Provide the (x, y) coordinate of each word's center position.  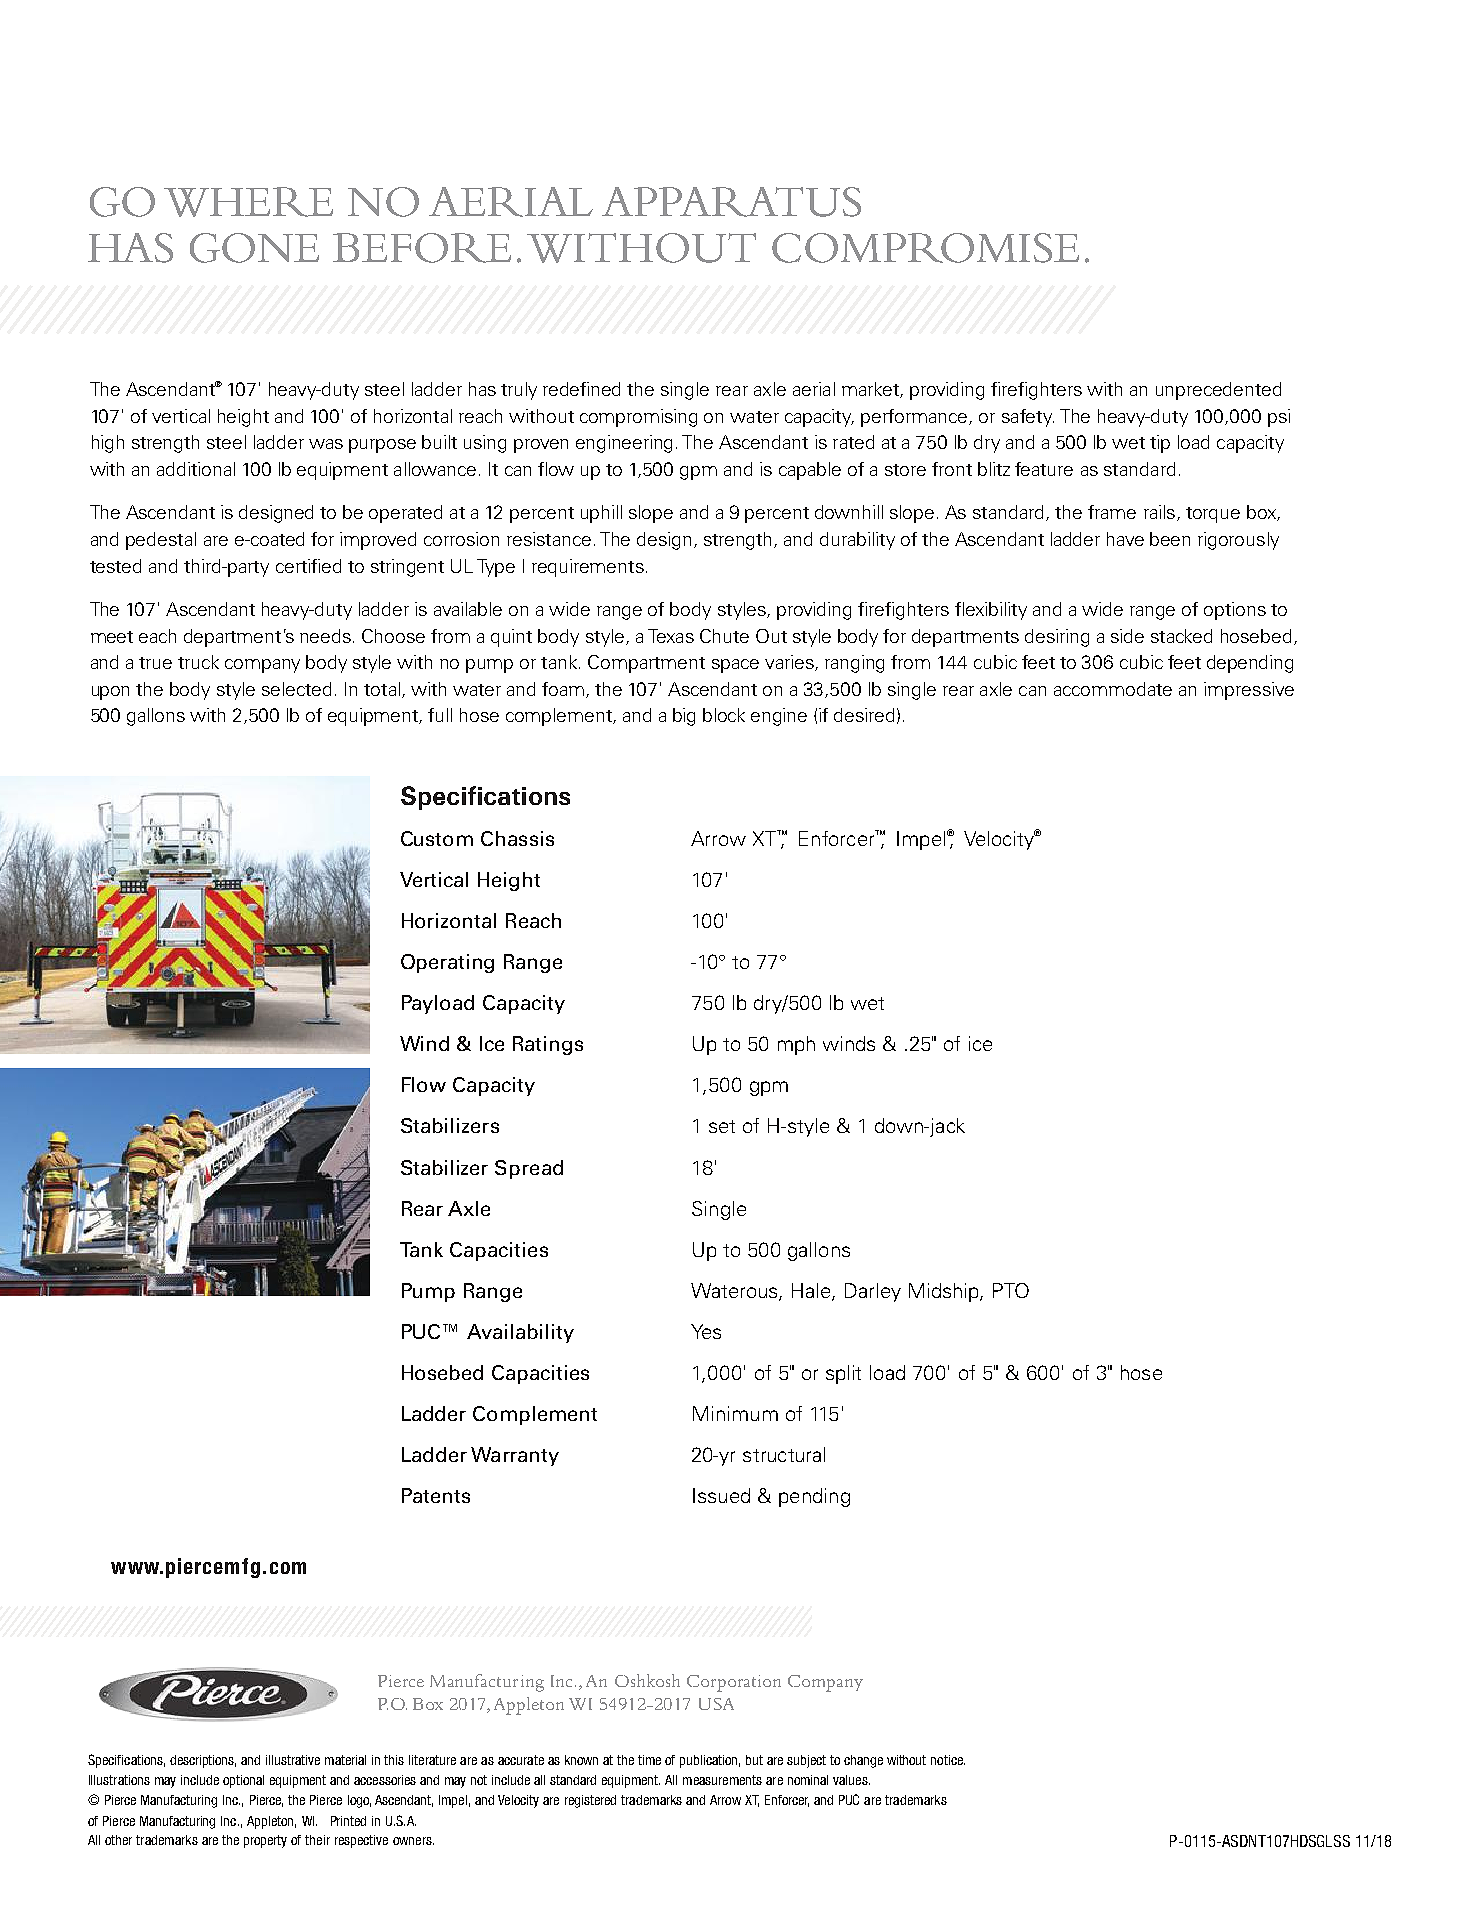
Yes (706, 1331)
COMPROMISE (925, 248)
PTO (1011, 1290)
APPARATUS (731, 202)
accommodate (1113, 689)
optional (243, 1781)
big (684, 717)
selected (296, 689)
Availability (520, 1333)
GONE (254, 248)
